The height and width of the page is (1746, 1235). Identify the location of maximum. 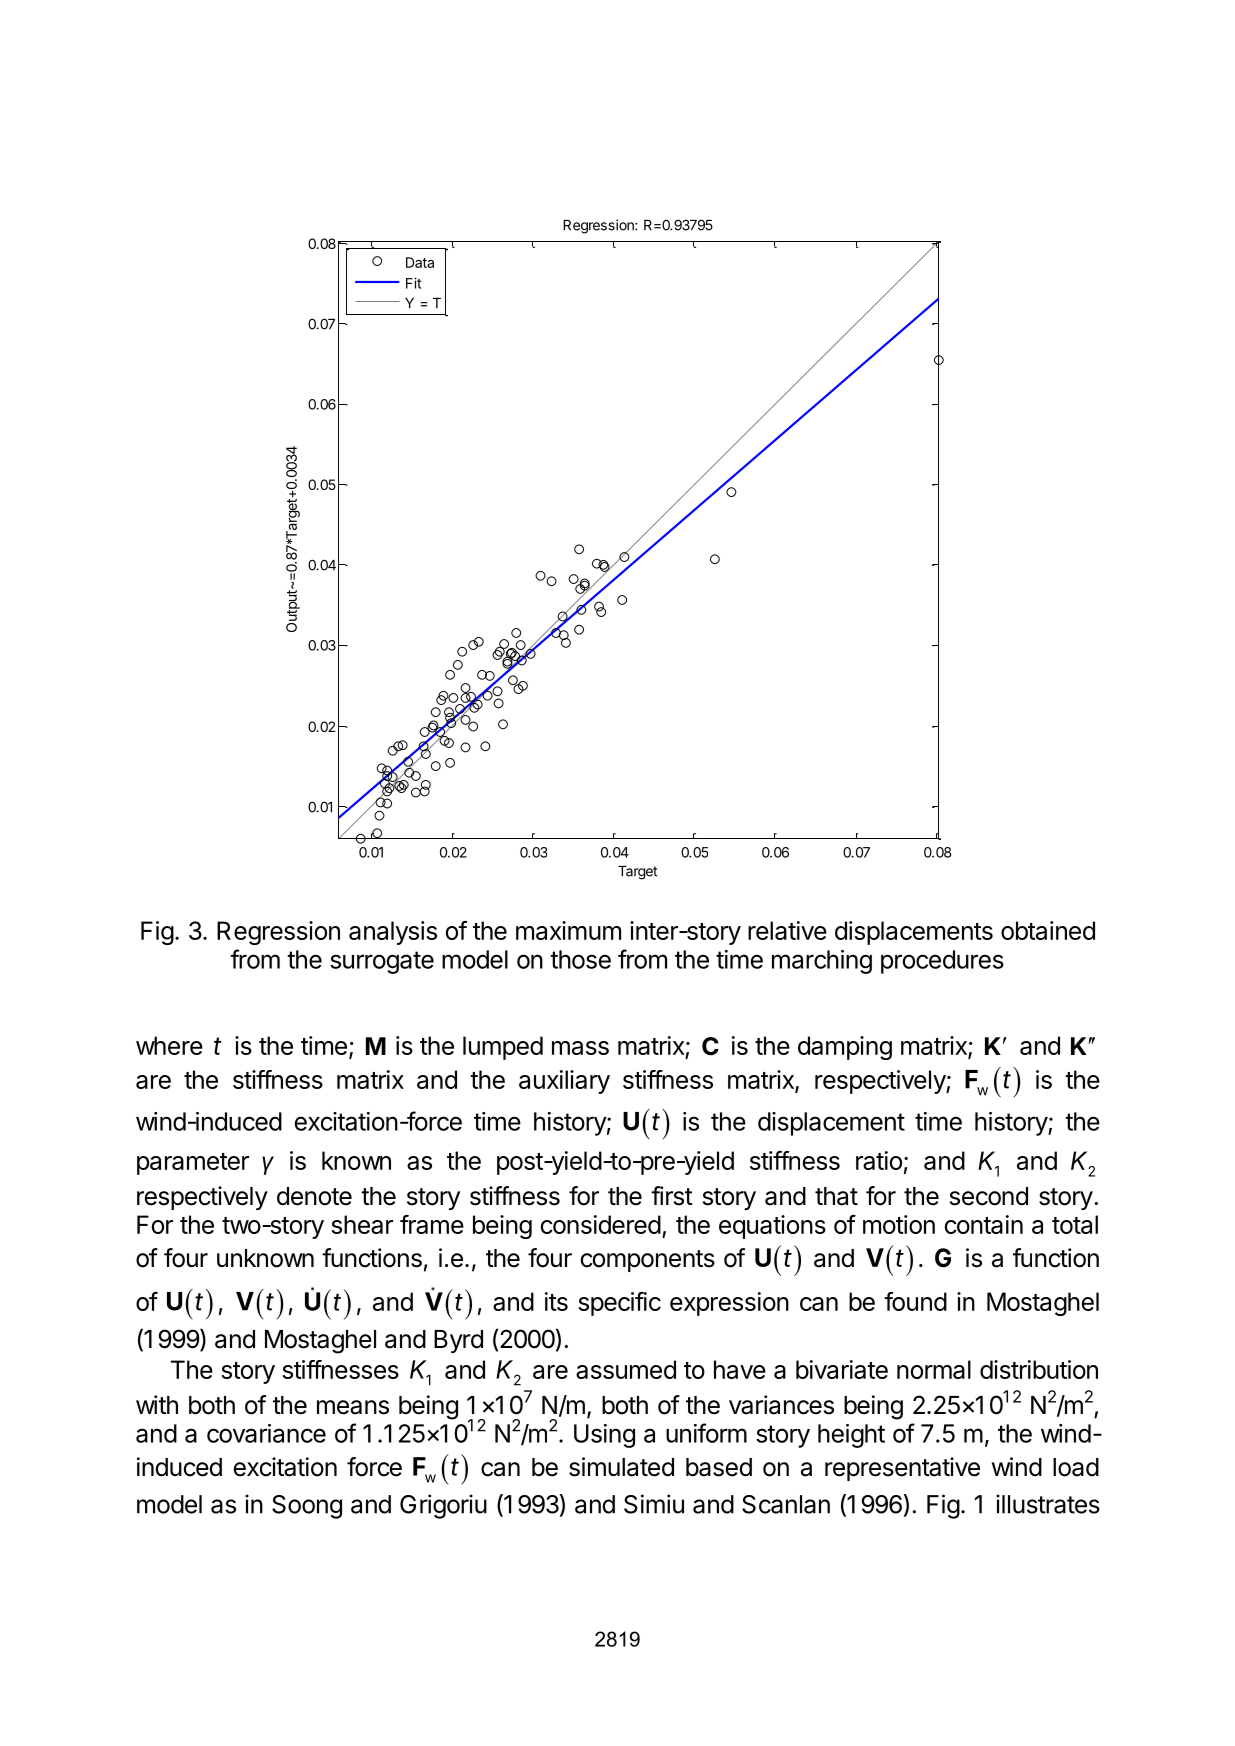
(568, 930).
